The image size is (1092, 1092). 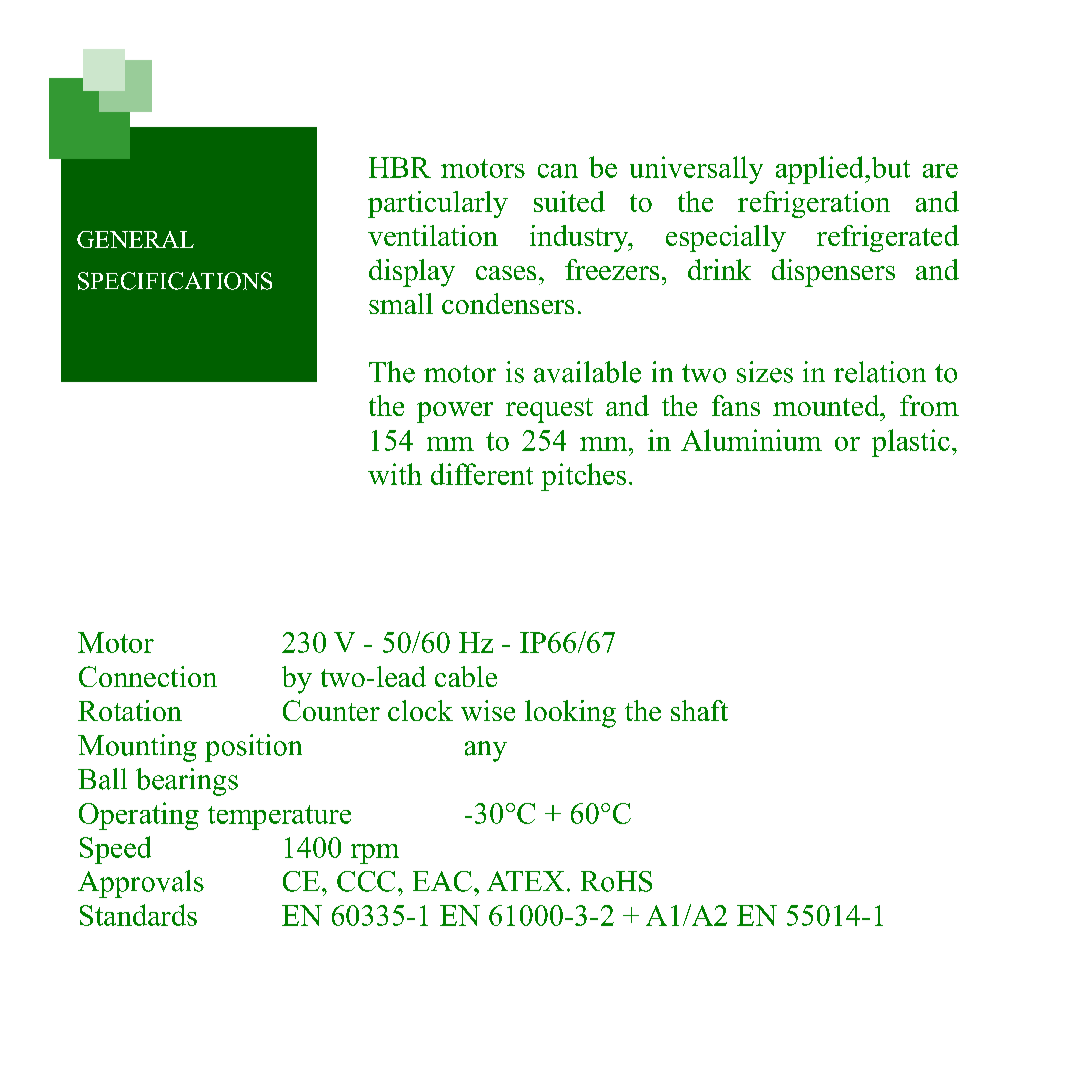 I want to click on Approvals, so click(x=141, y=884).
